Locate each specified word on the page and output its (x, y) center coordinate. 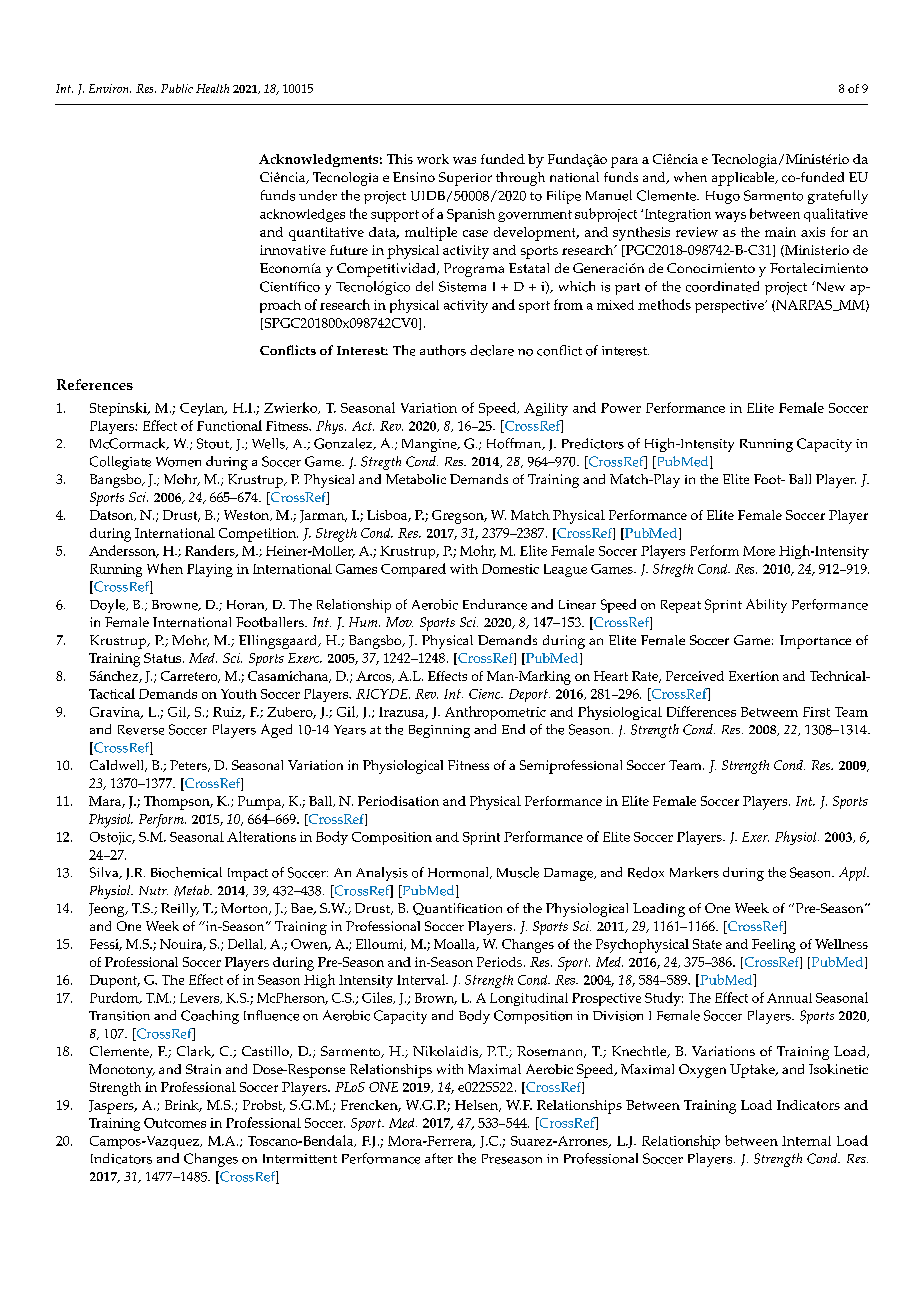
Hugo (723, 197)
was (464, 160)
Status (164, 658)
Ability (766, 606)
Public (177, 88)
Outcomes (175, 1123)
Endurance (495, 604)
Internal (806, 1141)
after (439, 1158)
